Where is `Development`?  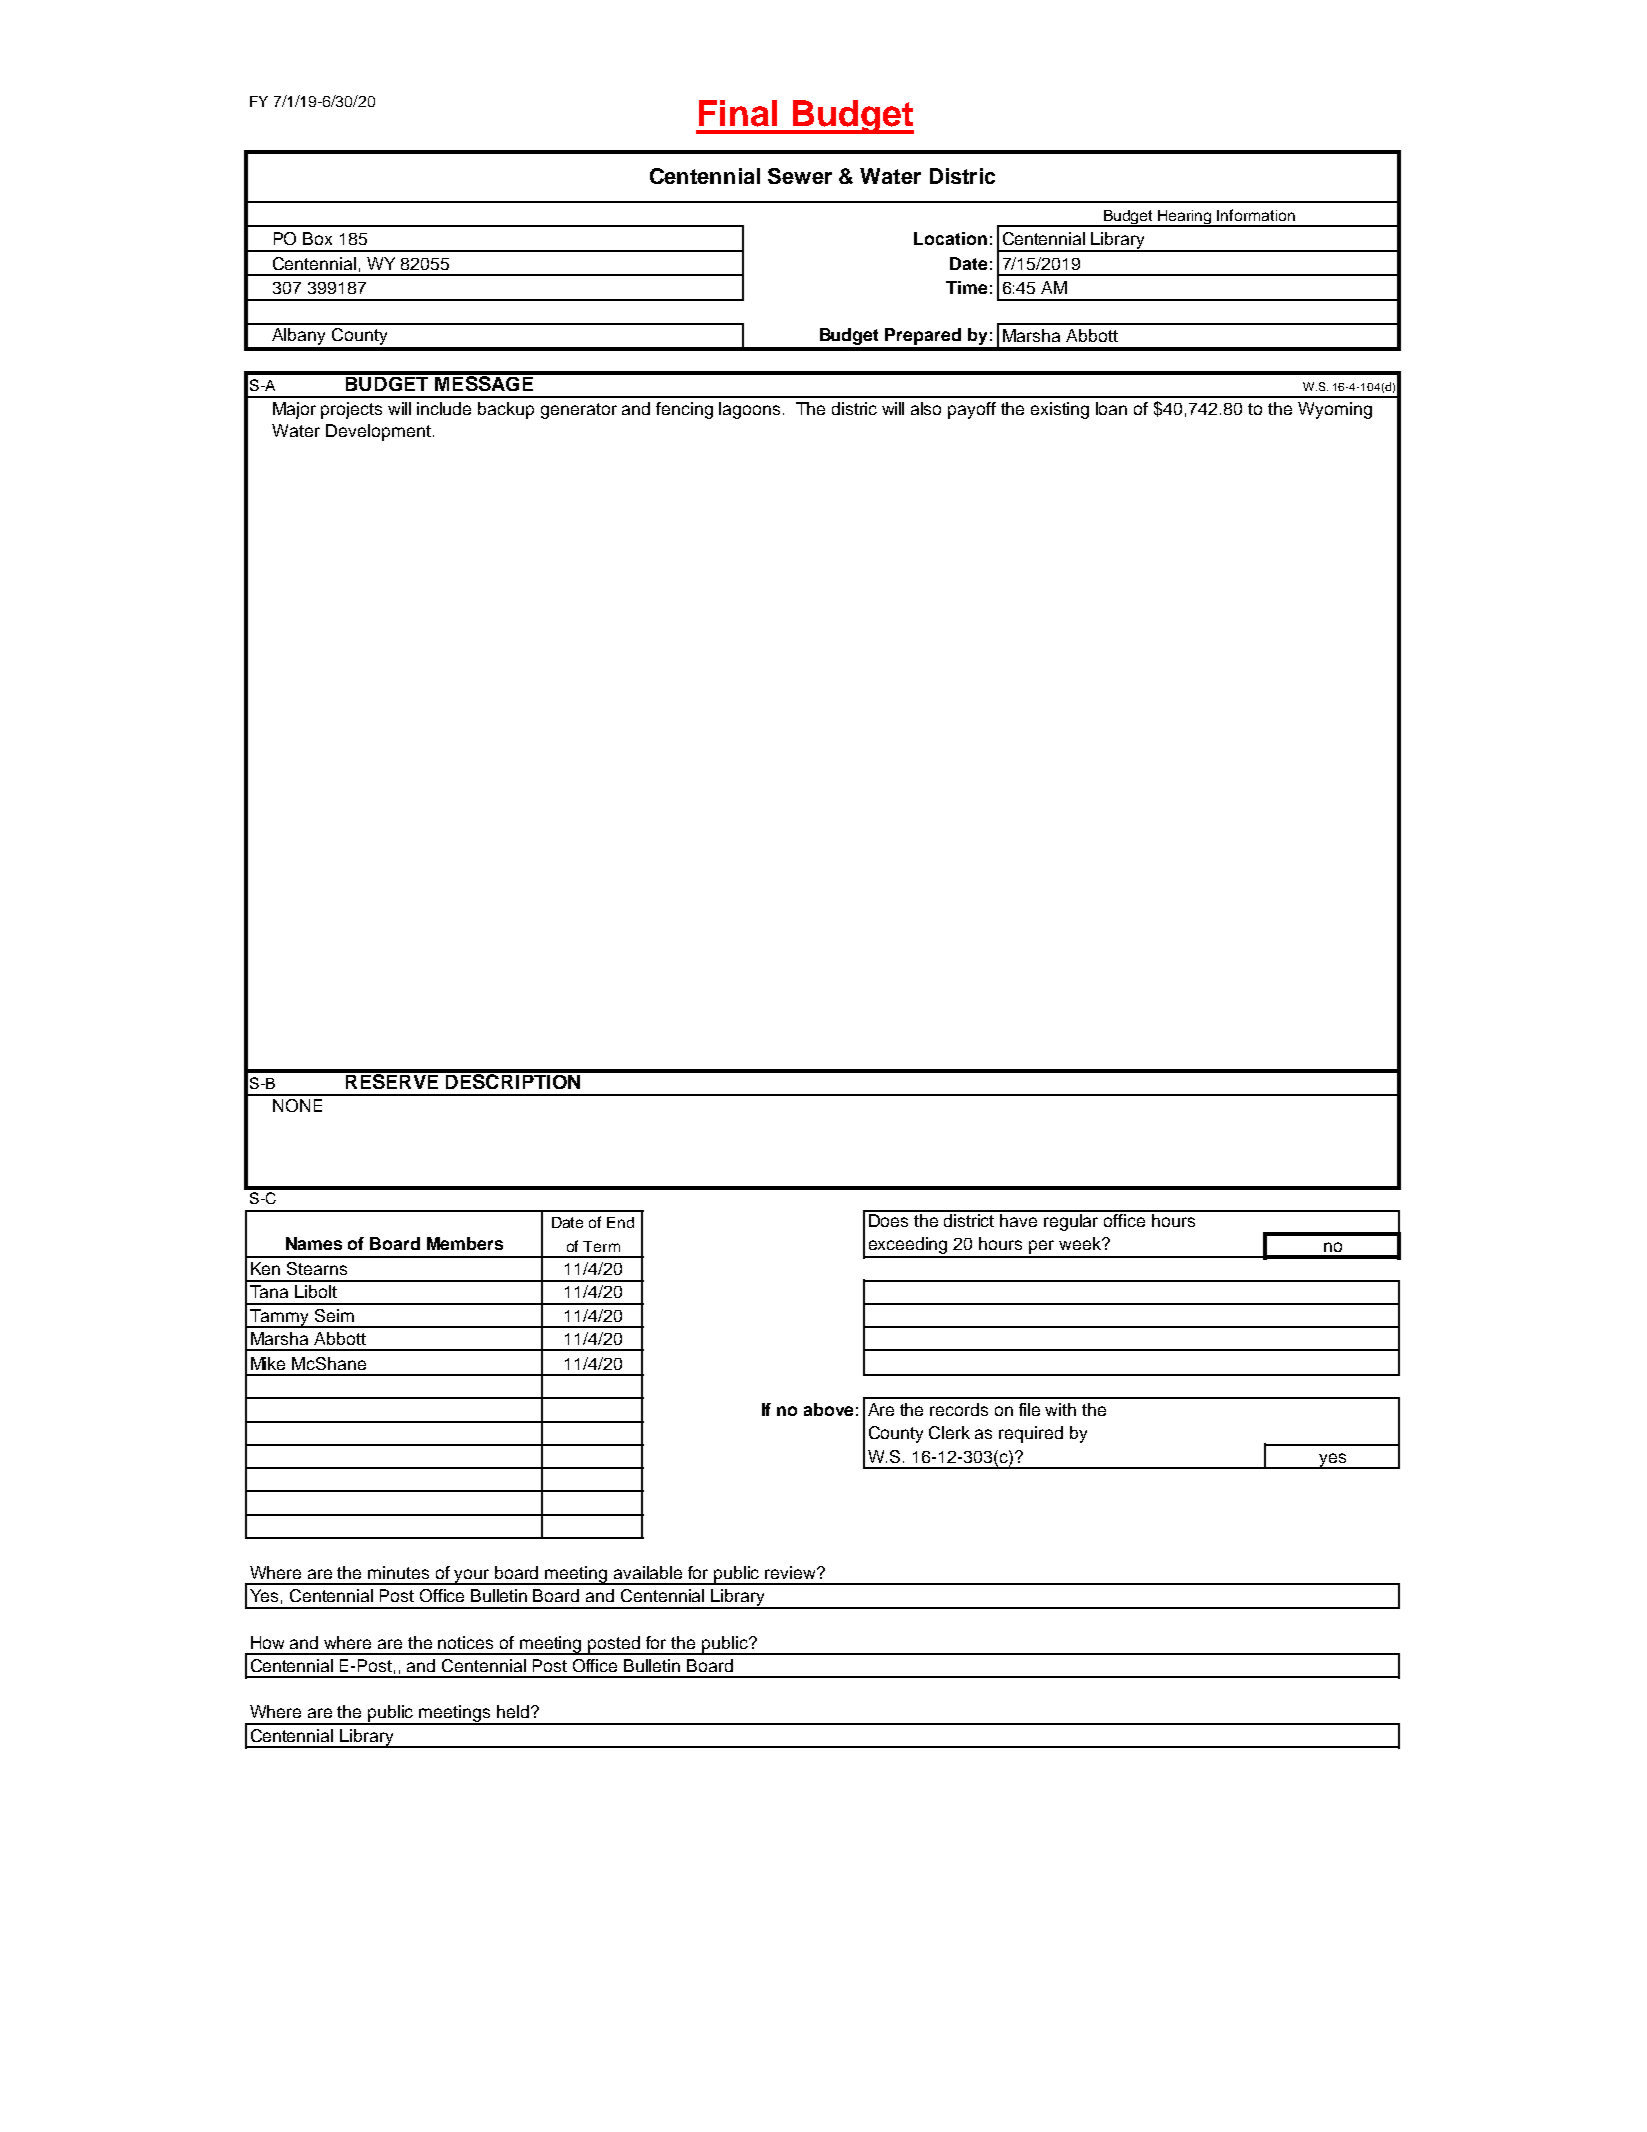 Development is located at coordinates (378, 432).
